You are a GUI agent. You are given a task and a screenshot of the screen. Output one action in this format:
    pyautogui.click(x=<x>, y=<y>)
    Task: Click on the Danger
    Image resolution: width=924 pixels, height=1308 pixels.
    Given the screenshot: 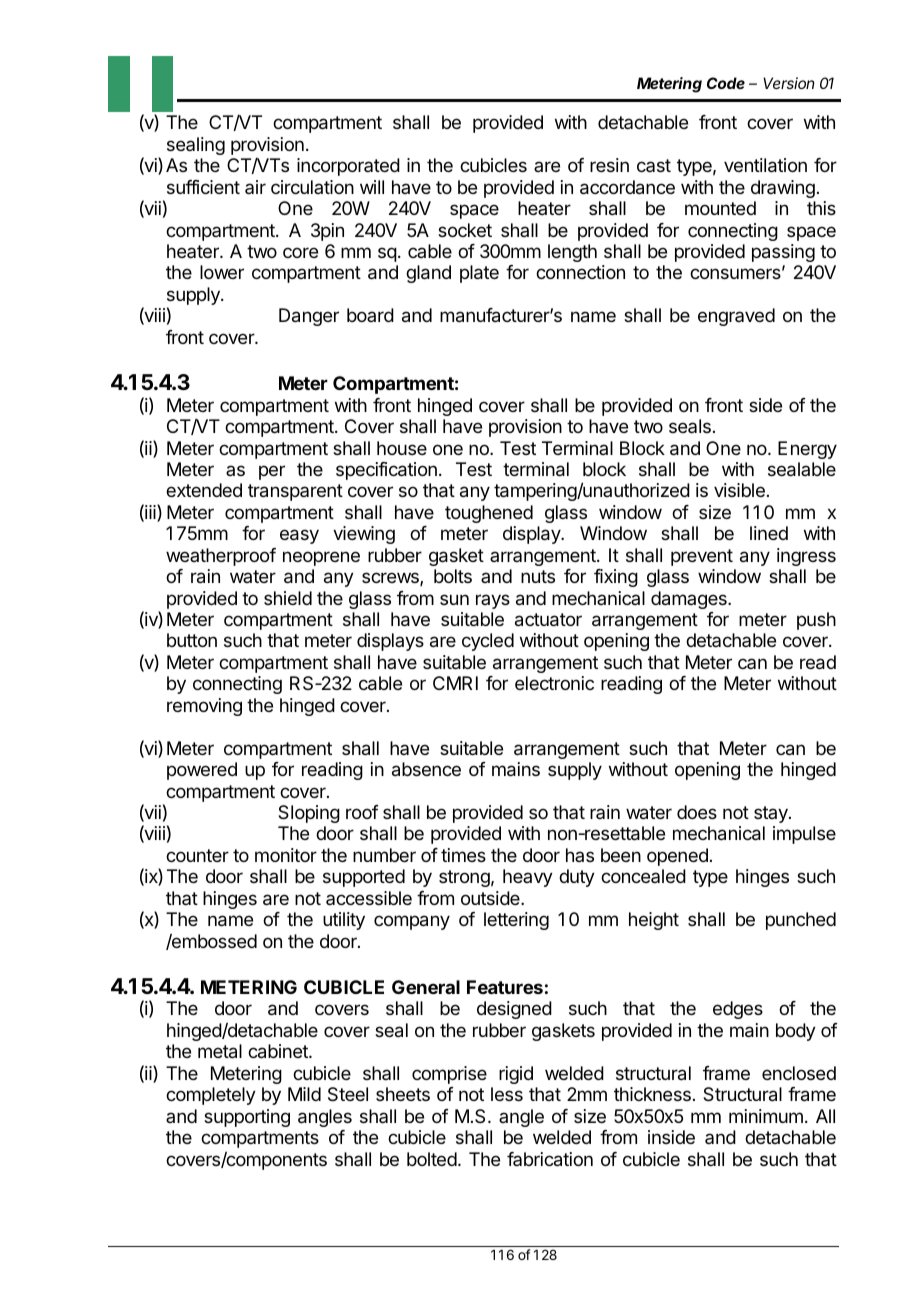 What is the action you would take?
    pyautogui.click(x=309, y=317)
